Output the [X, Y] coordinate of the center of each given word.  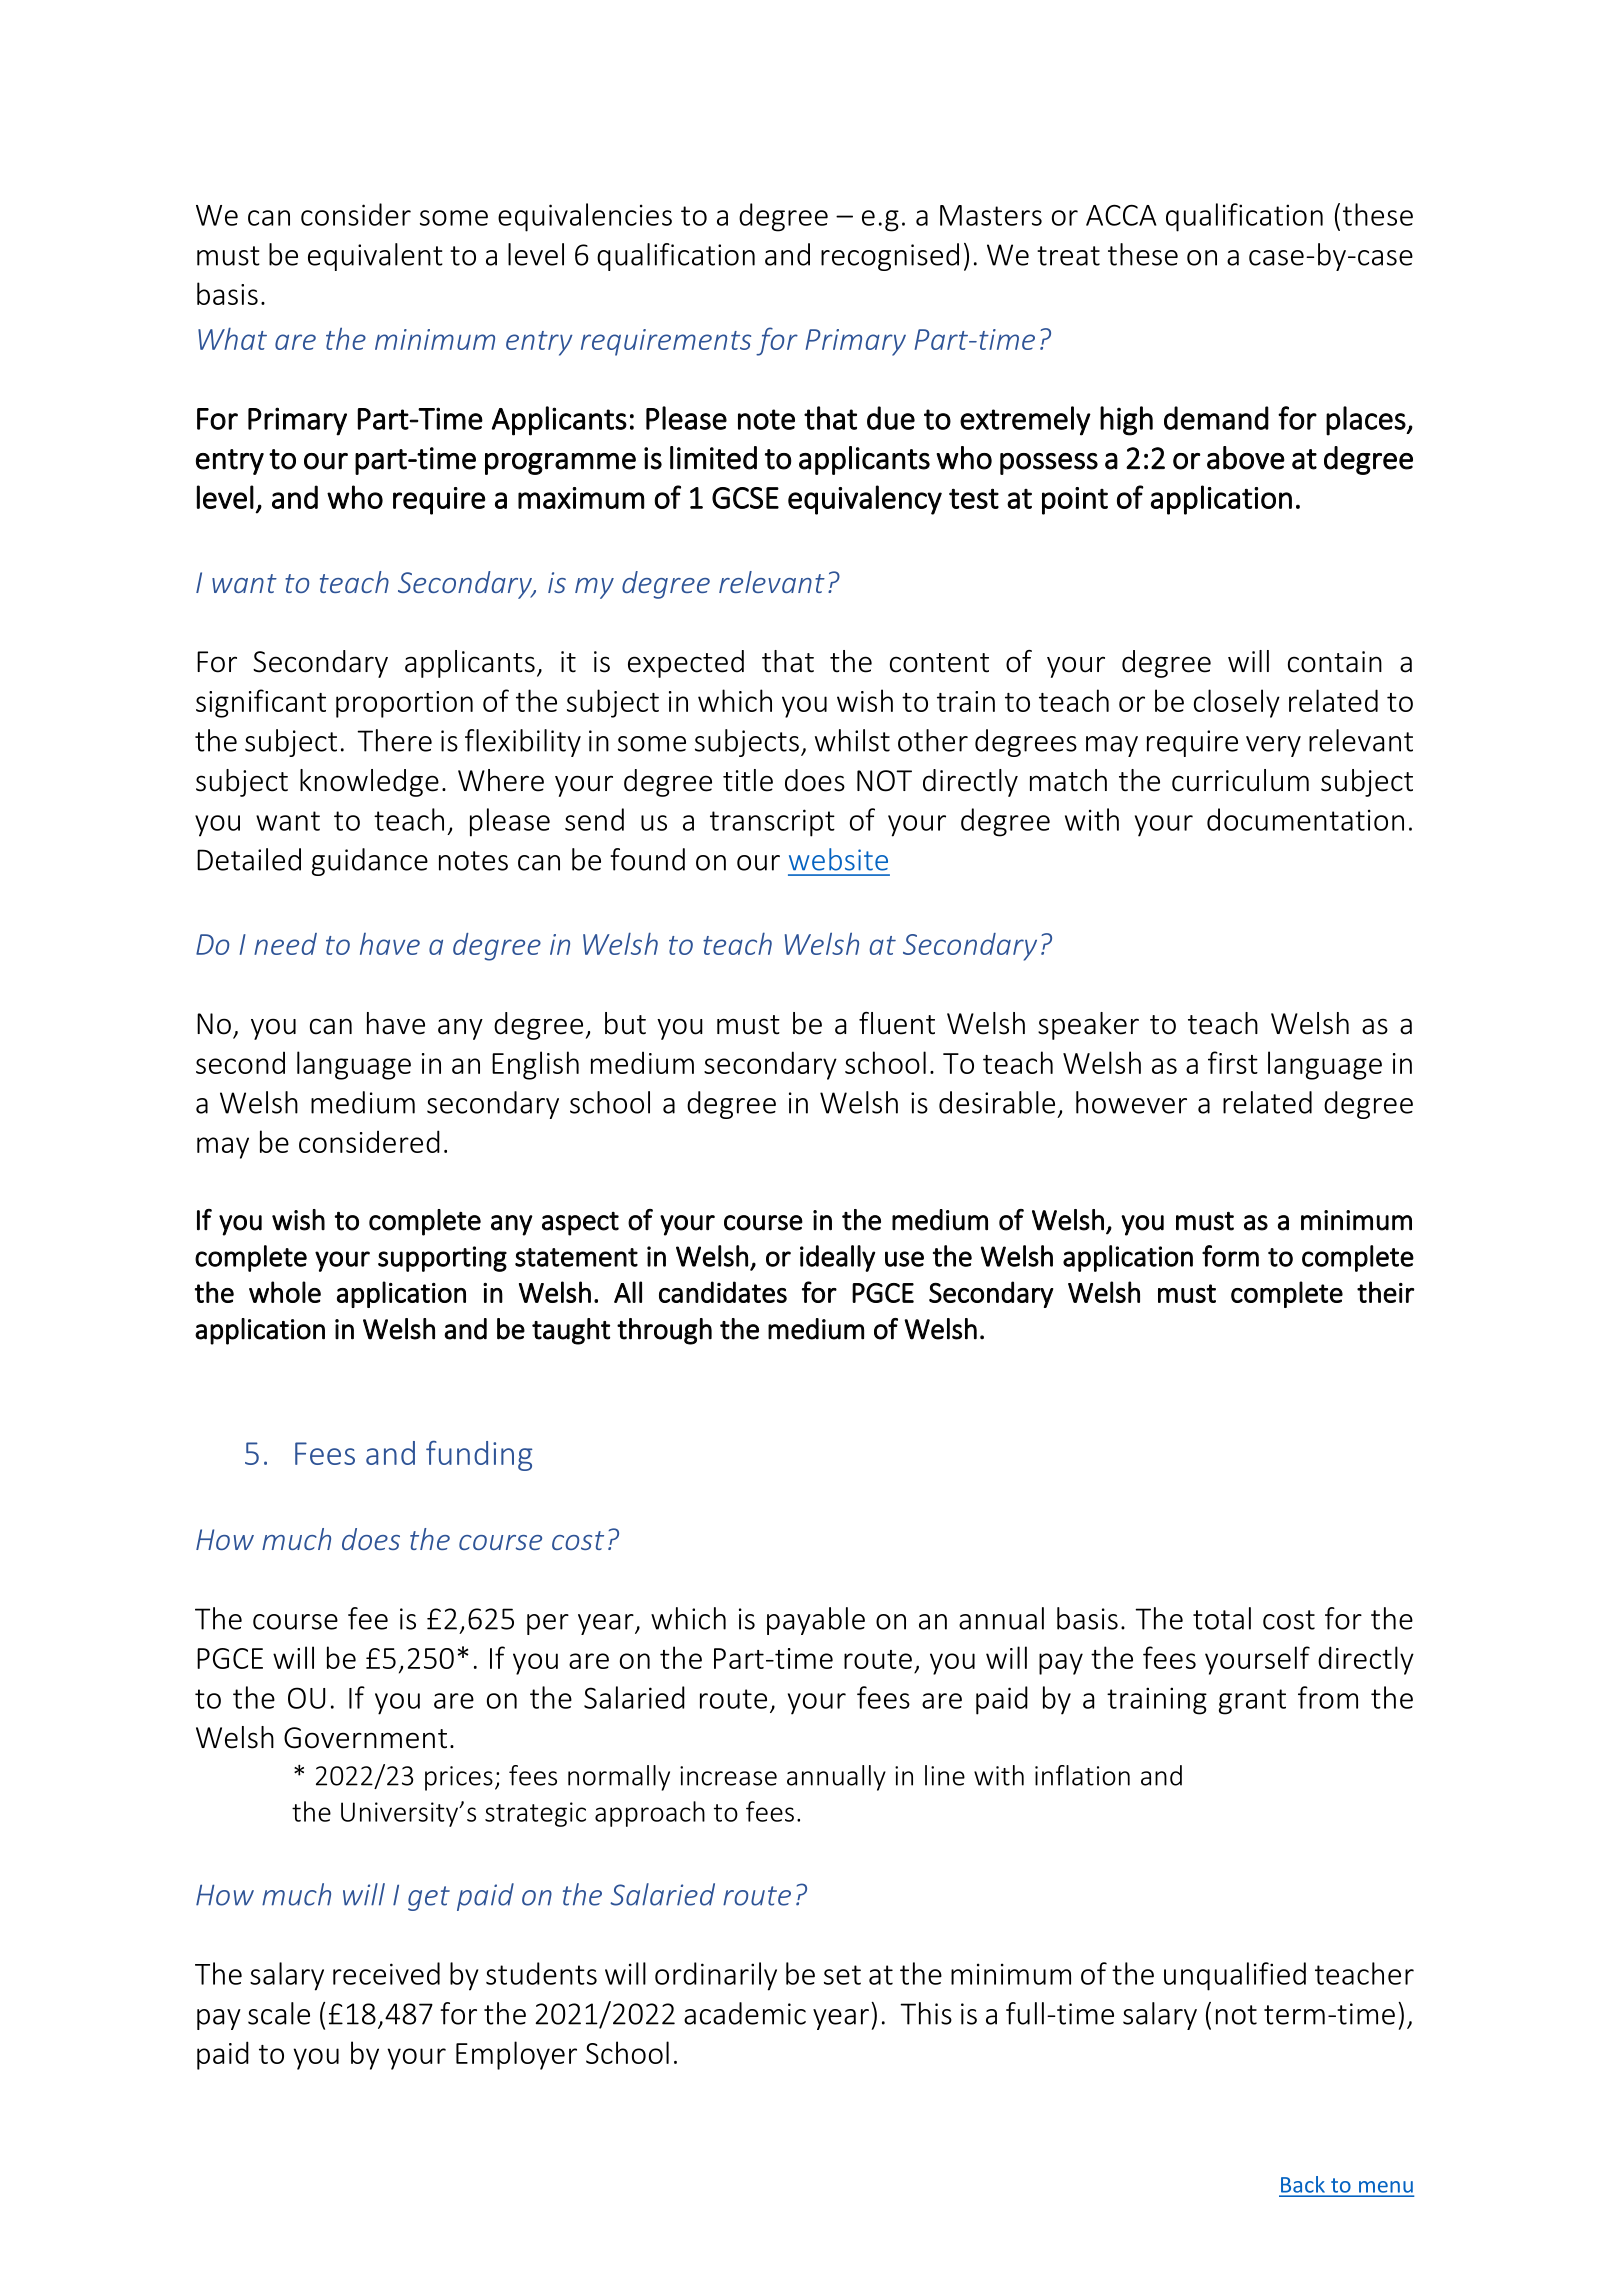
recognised [890, 257]
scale [279, 2013]
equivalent [375, 257]
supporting [442, 1259]
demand [1216, 418]
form [1230, 1256]
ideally [837, 1258]
